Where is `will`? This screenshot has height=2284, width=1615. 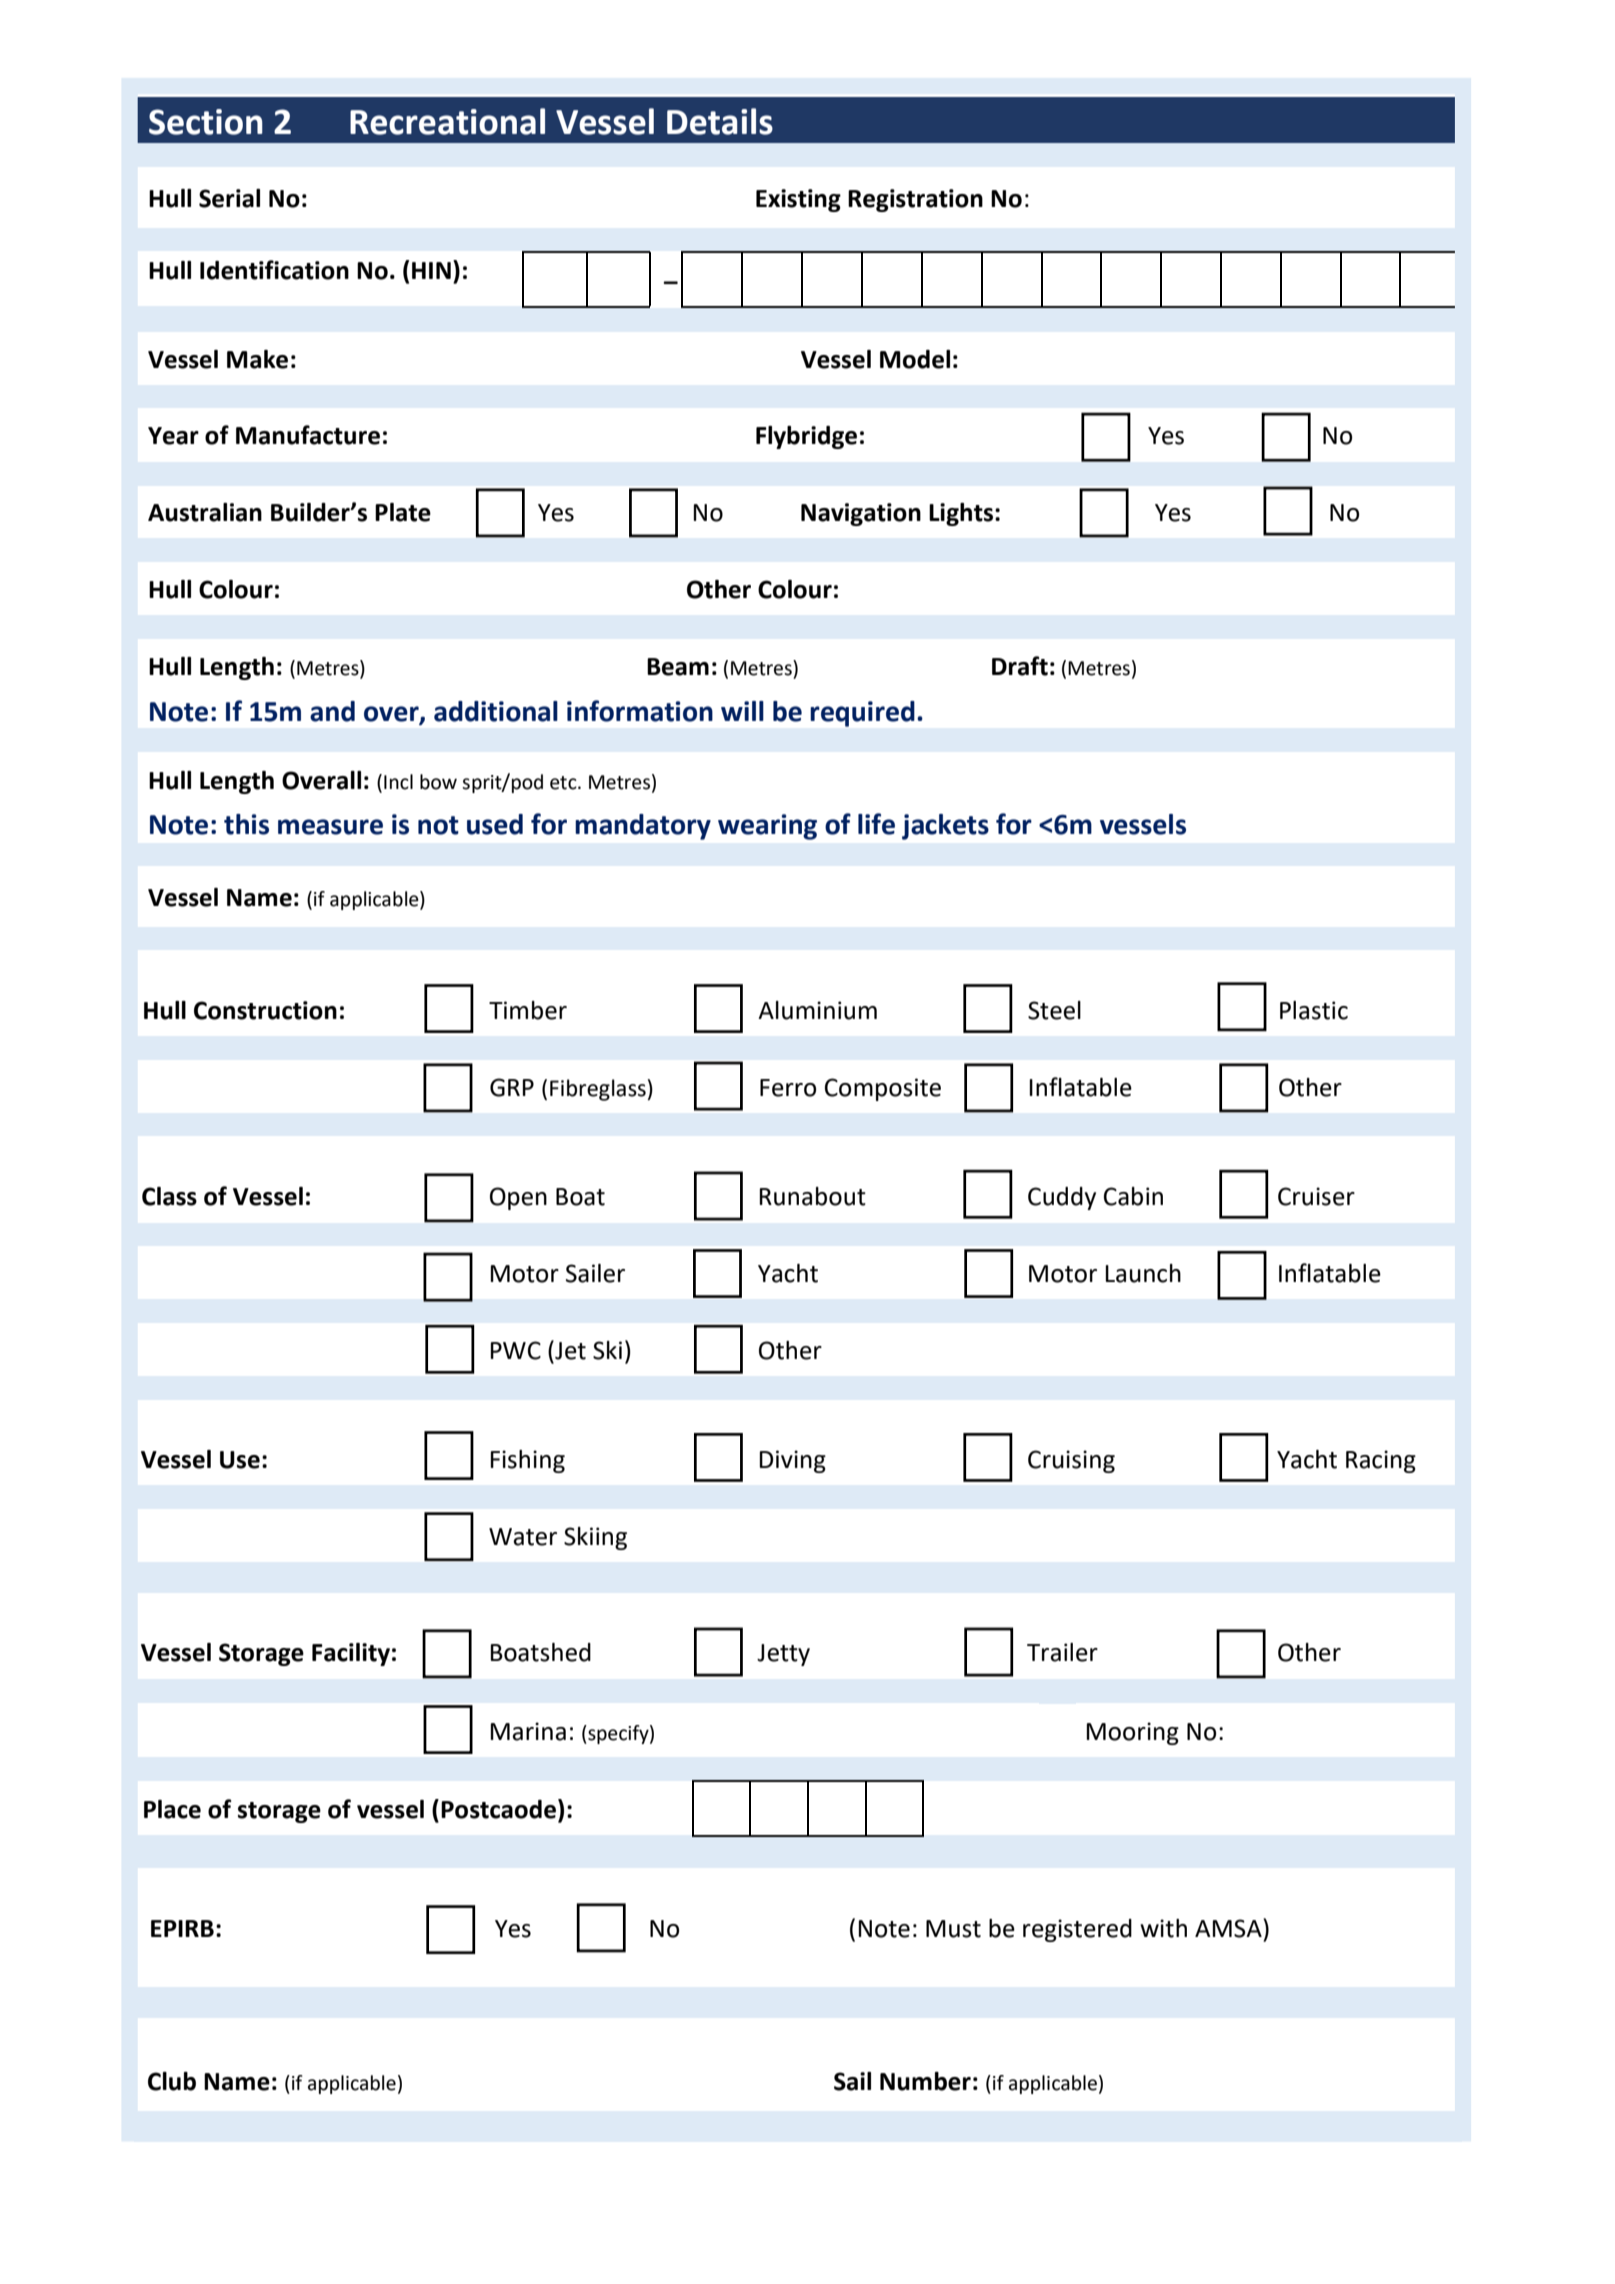
will is located at coordinates (742, 711).
